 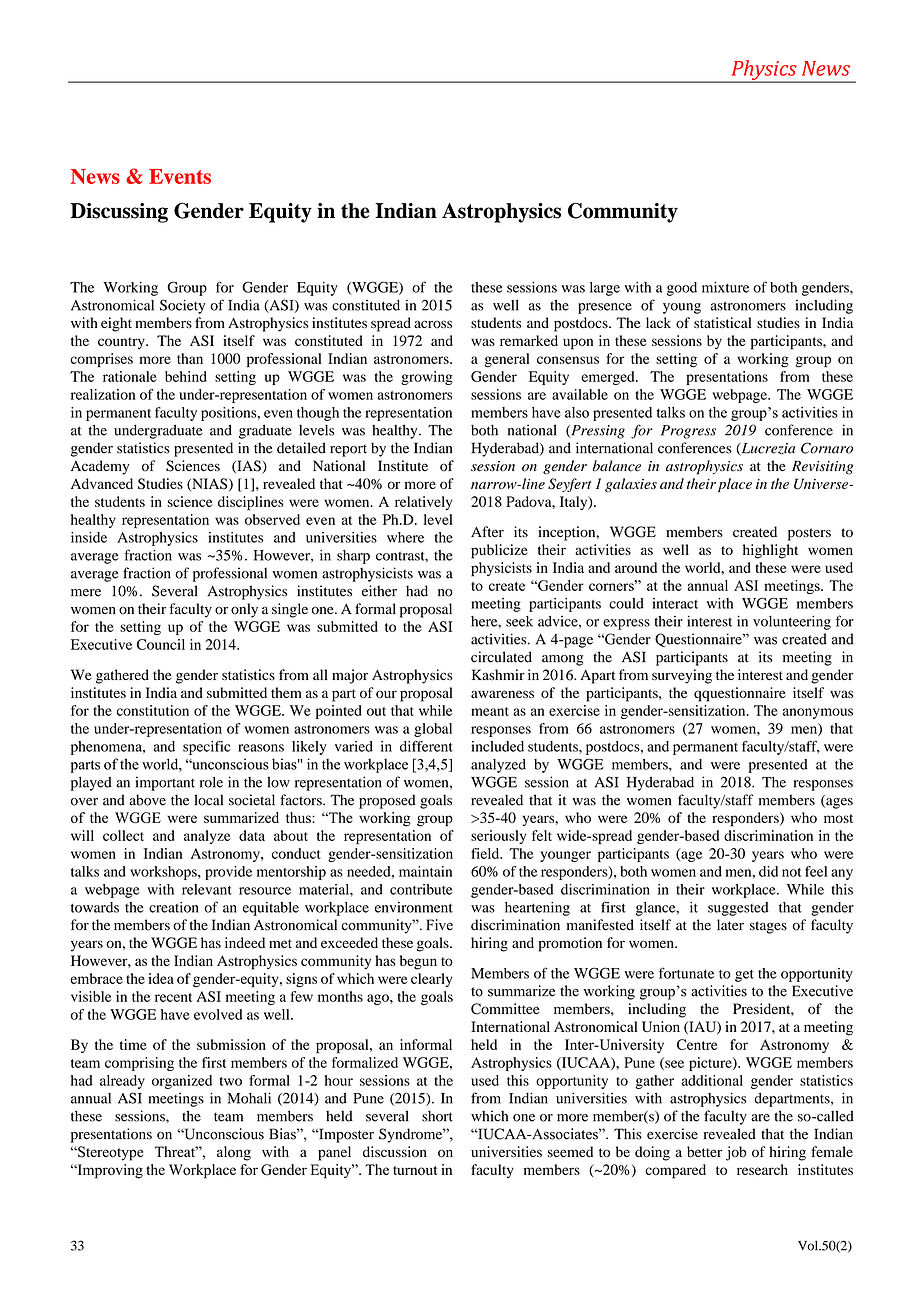 What do you see at coordinates (725, 287) in the screenshot?
I see `mixture` at bounding box center [725, 287].
